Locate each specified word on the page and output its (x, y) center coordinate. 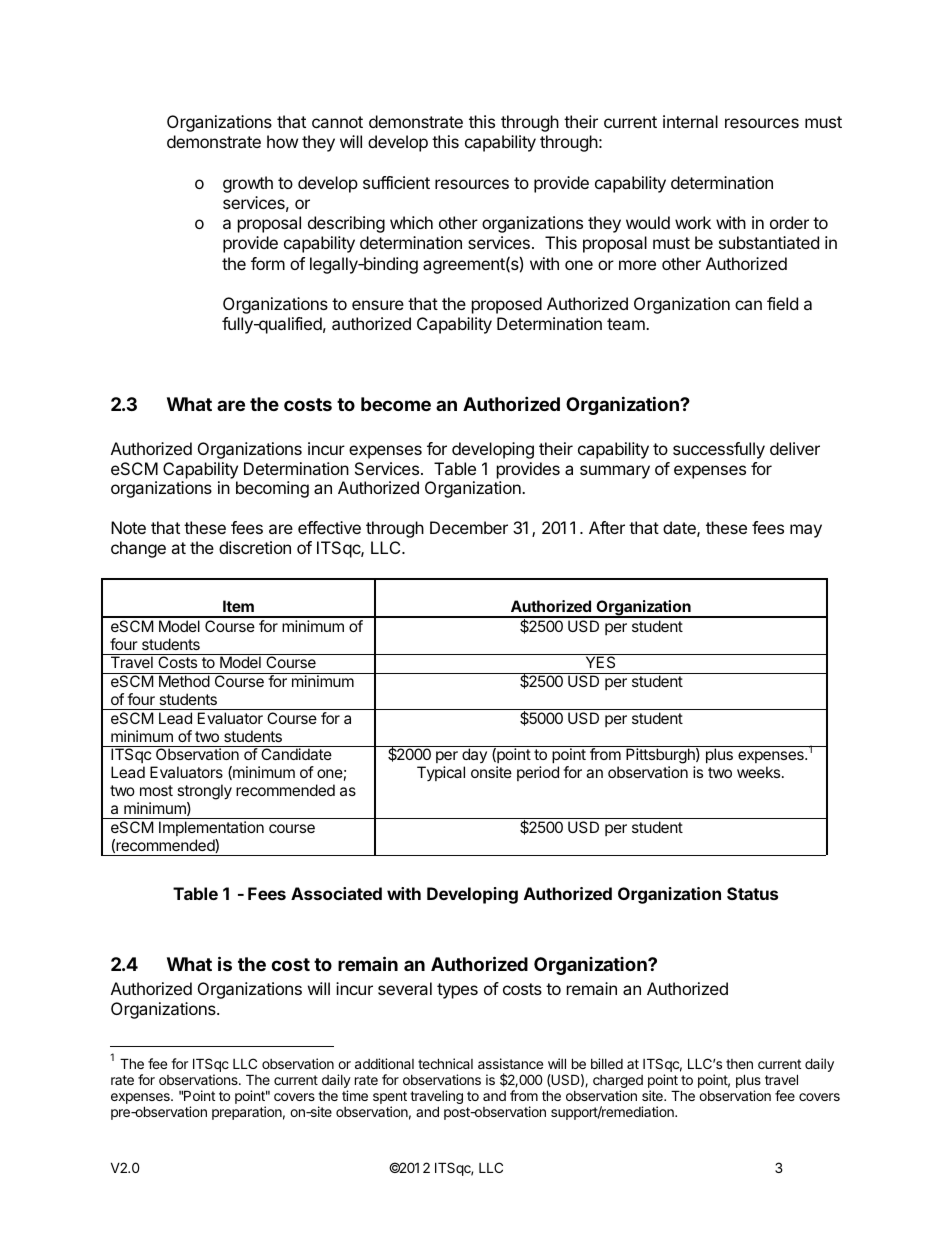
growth (248, 184)
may (806, 531)
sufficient (396, 182)
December (469, 527)
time (355, 1095)
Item (238, 606)
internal (690, 121)
